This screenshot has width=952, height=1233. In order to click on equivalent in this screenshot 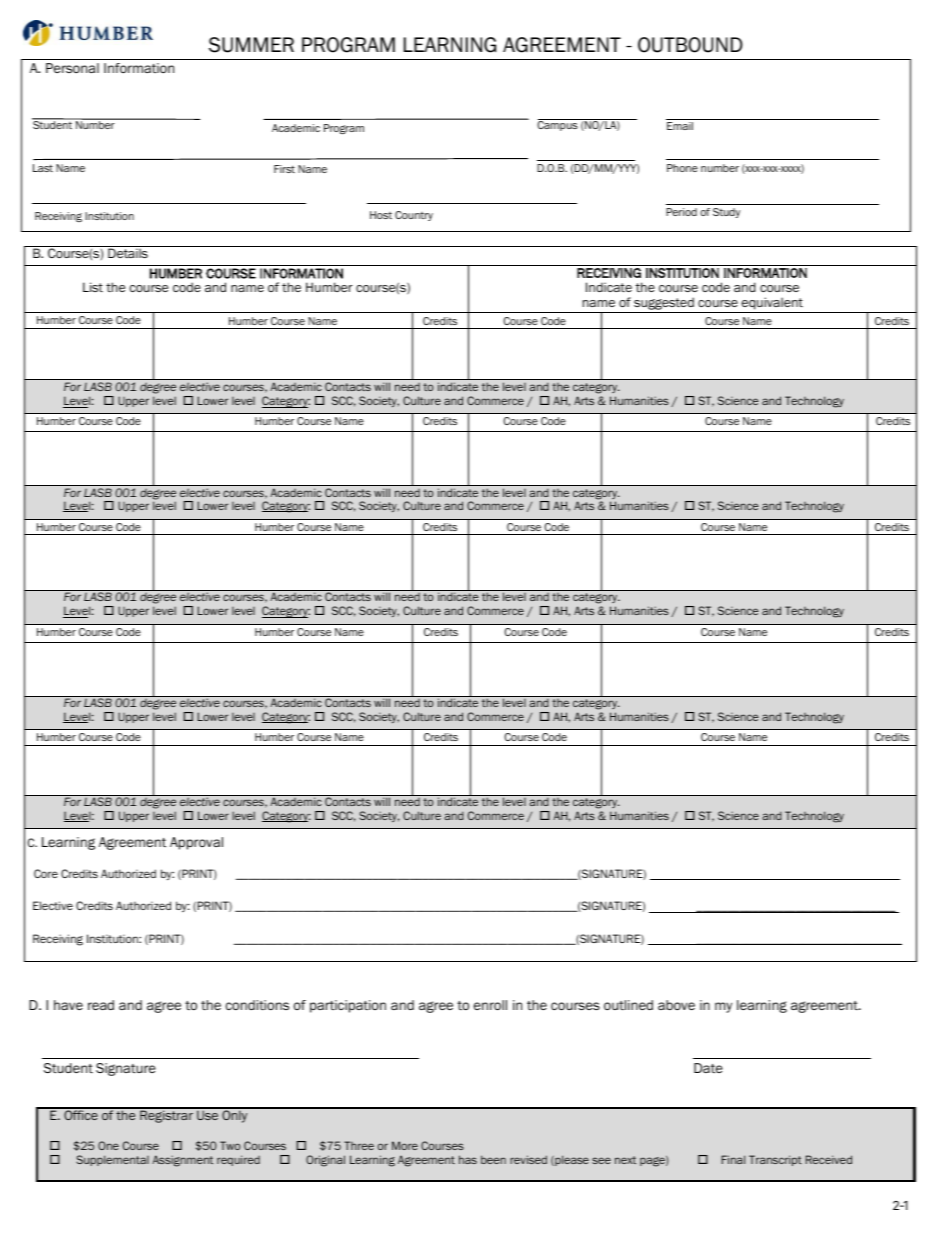, I will do `click(772, 305)`.
